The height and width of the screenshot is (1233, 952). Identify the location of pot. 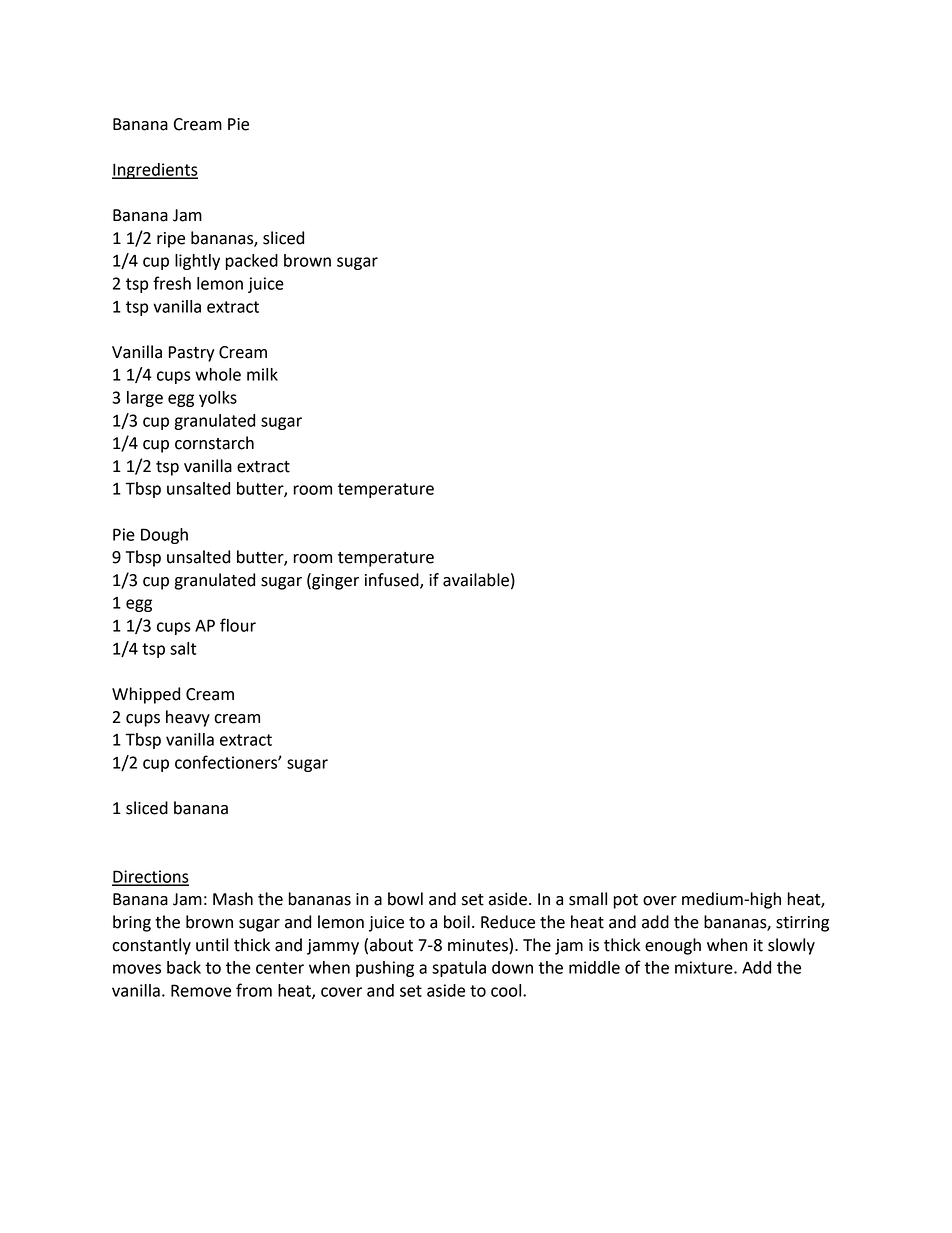
(625, 901).
